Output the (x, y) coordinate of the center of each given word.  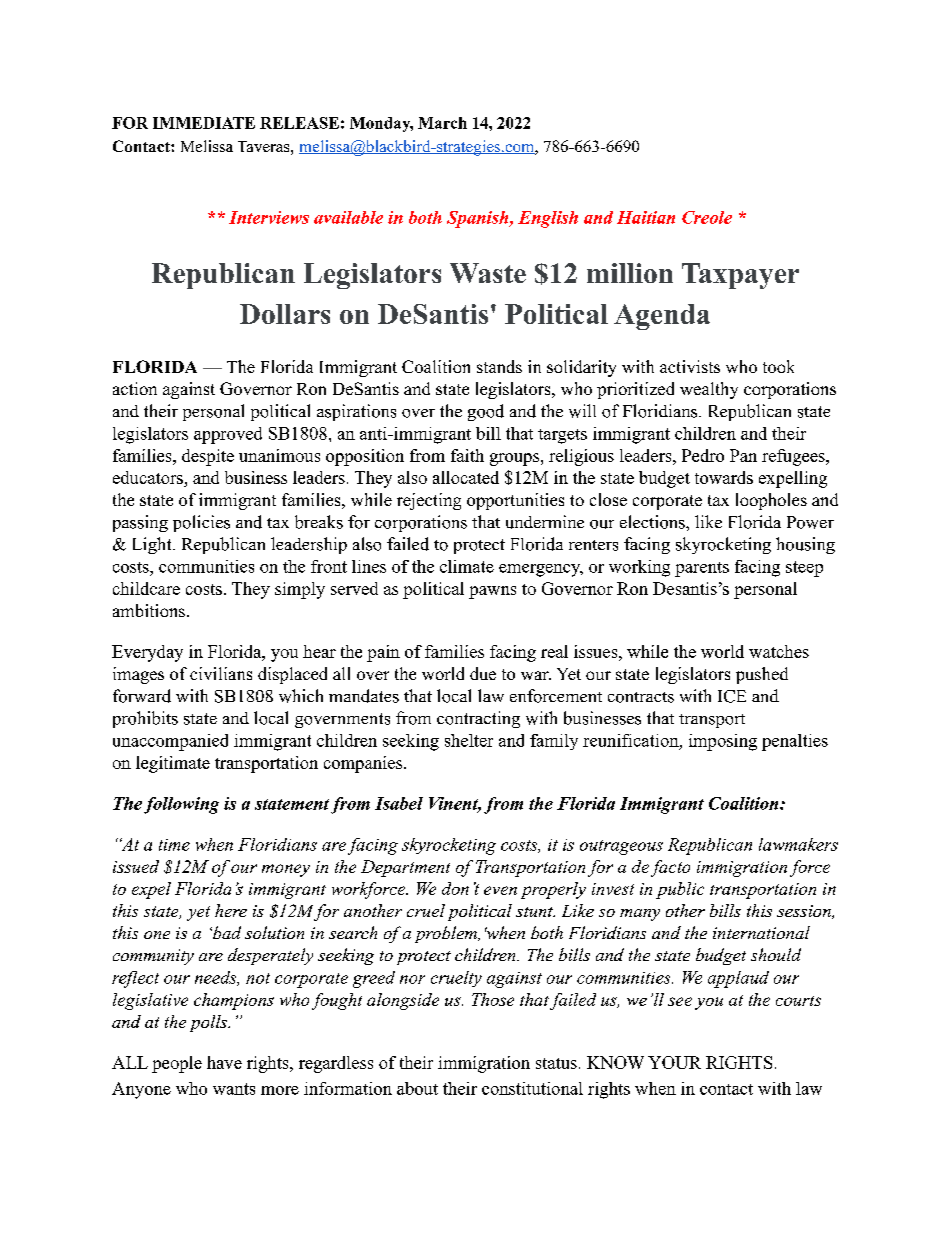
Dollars (285, 314)
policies (201, 523)
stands (499, 366)
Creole (707, 217)
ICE (732, 696)
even (500, 890)
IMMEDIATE (204, 123)
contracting (478, 719)
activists (690, 366)
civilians (221, 673)
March (442, 123)
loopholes (771, 501)
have (224, 1062)
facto (670, 868)
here (231, 910)
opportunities (515, 501)
